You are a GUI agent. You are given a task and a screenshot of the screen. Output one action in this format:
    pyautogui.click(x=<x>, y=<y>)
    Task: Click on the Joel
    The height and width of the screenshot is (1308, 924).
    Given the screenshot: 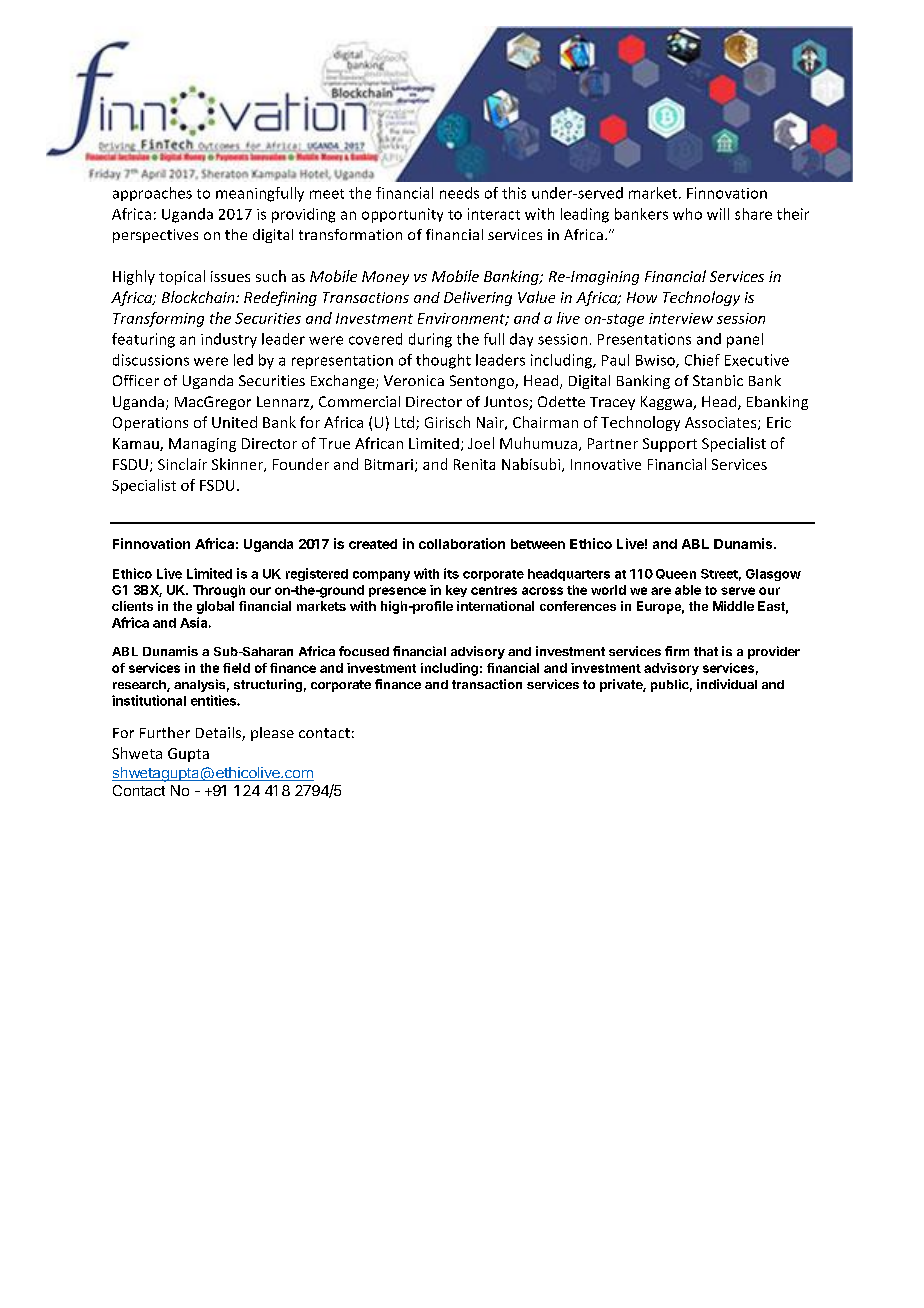 What is the action you would take?
    pyautogui.click(x=481, y=443)
